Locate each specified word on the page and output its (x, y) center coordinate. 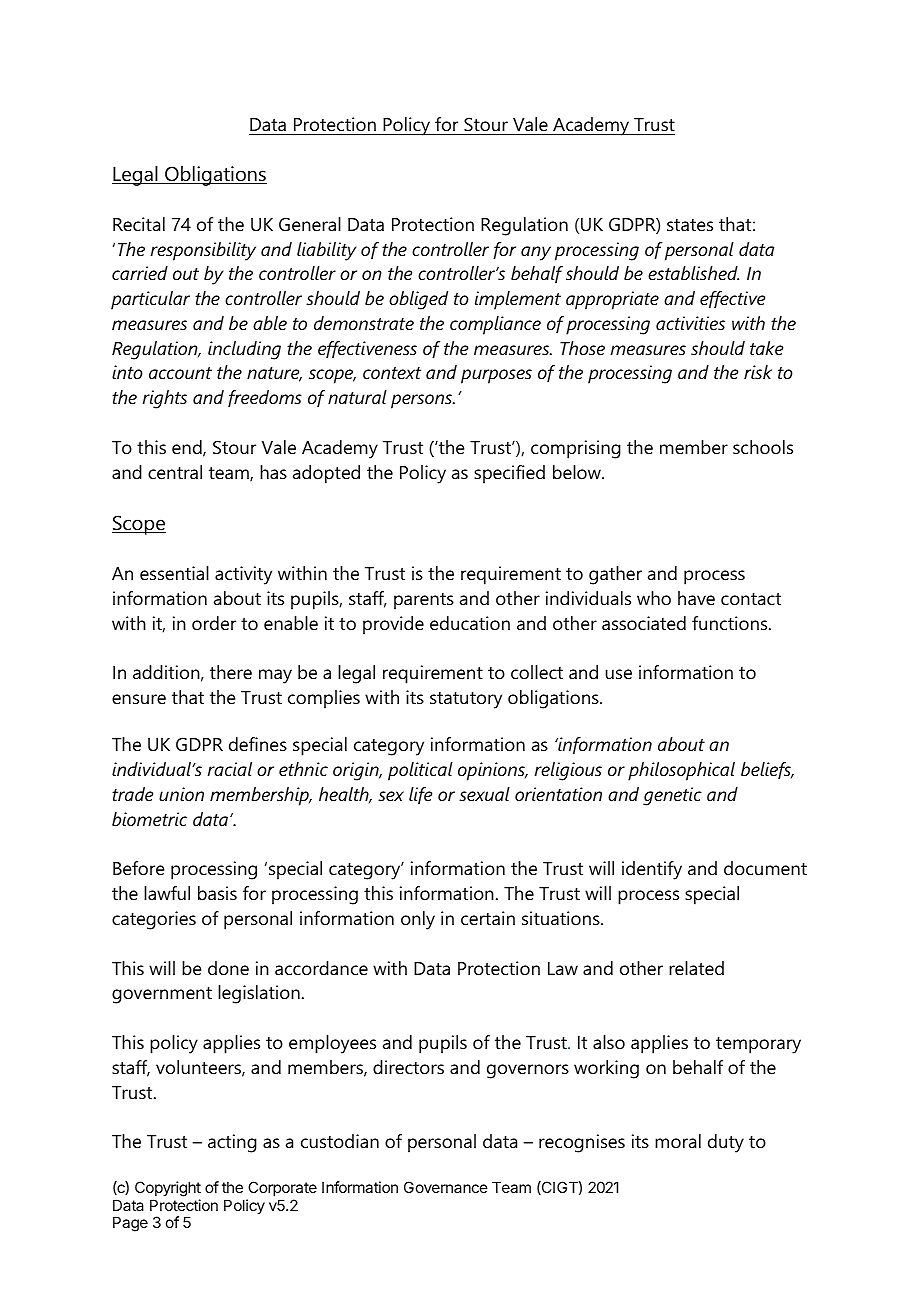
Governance (446, 1187)
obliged (418, 300)
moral (678, 1141)
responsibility (203, 251)
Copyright (168, 1189)
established (693, 273)
